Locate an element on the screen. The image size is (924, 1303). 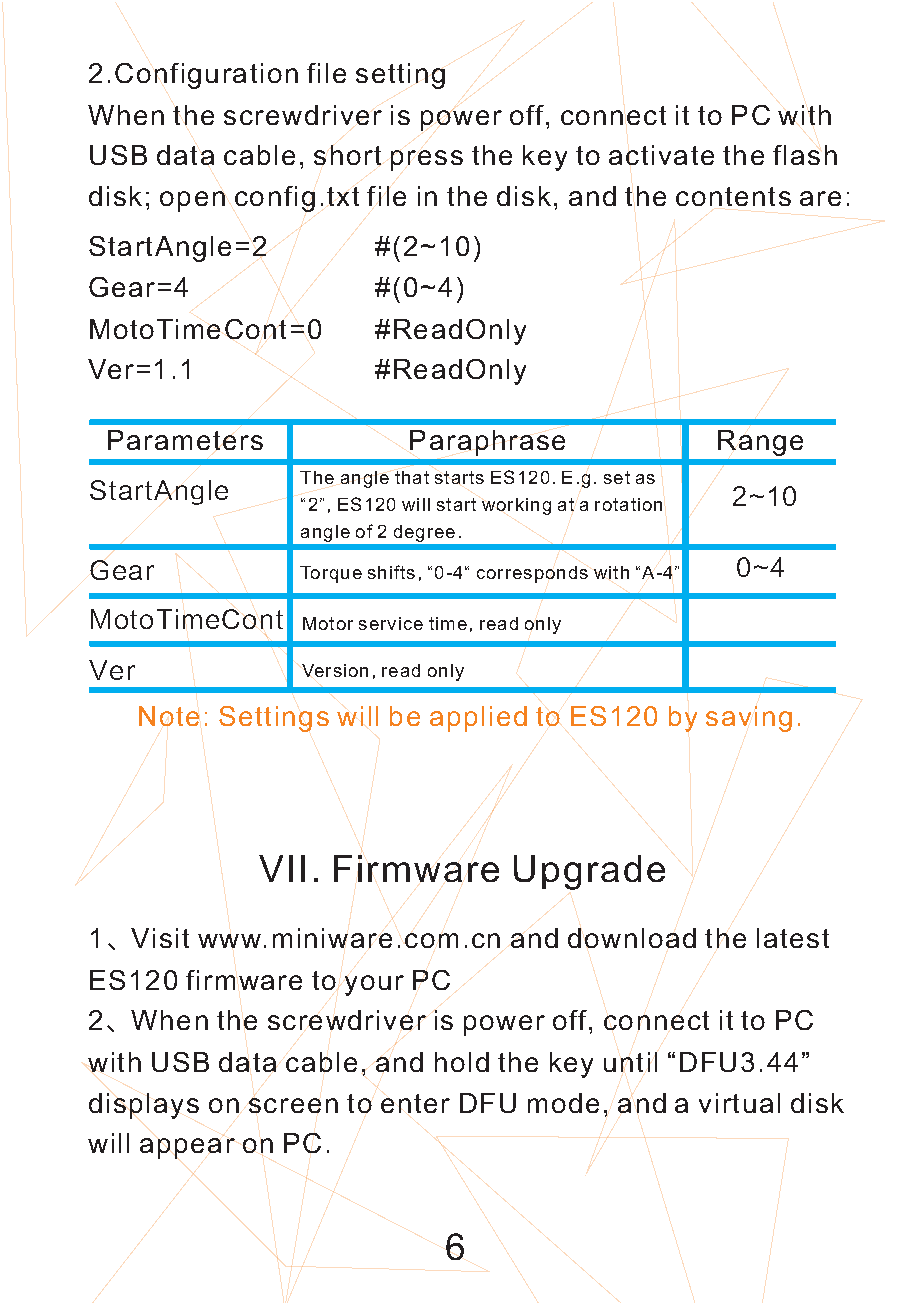
virtual is located at coordinates (739, 1103).
